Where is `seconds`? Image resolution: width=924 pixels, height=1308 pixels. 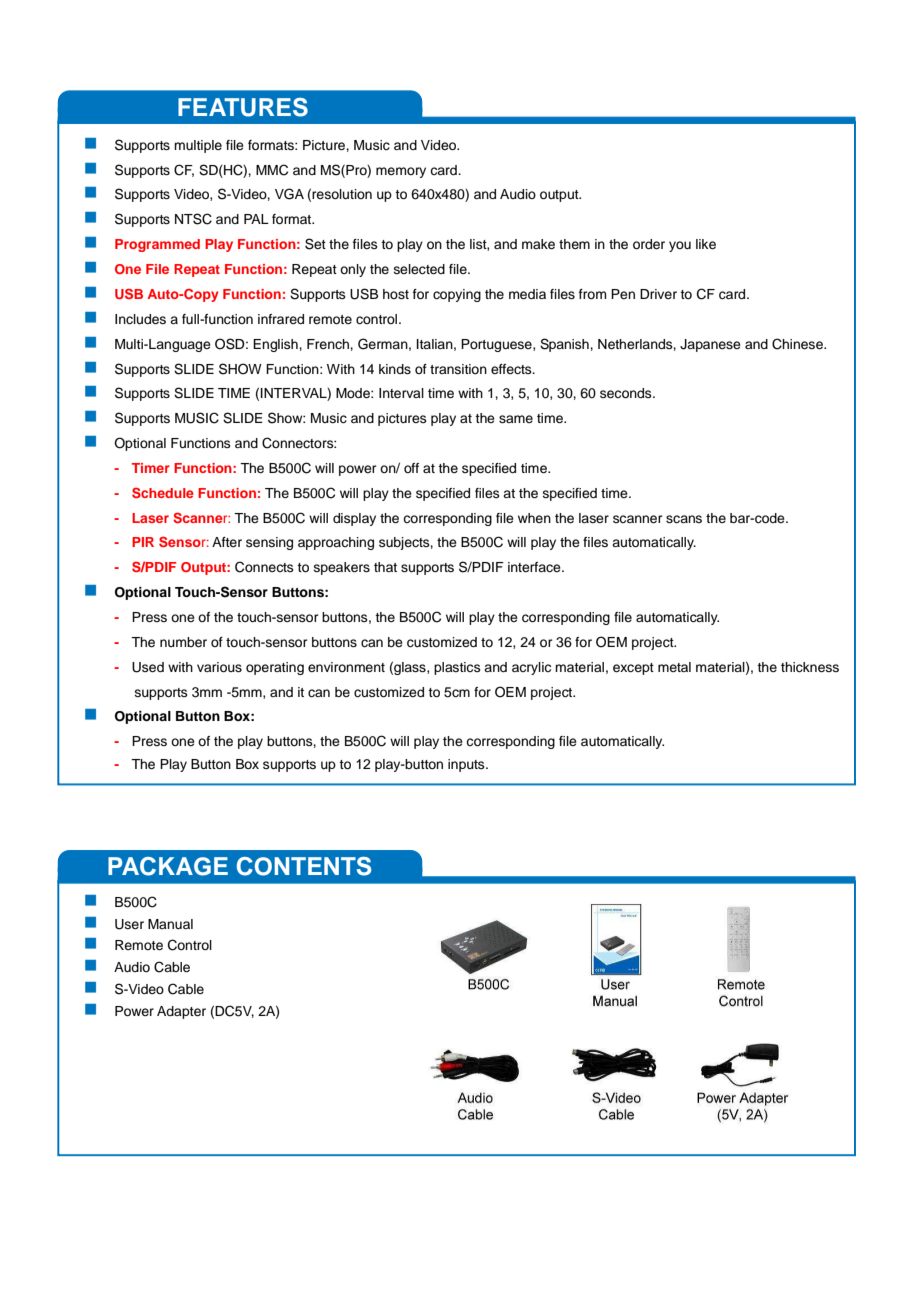 seconds is located at coordinates (627, 393).
